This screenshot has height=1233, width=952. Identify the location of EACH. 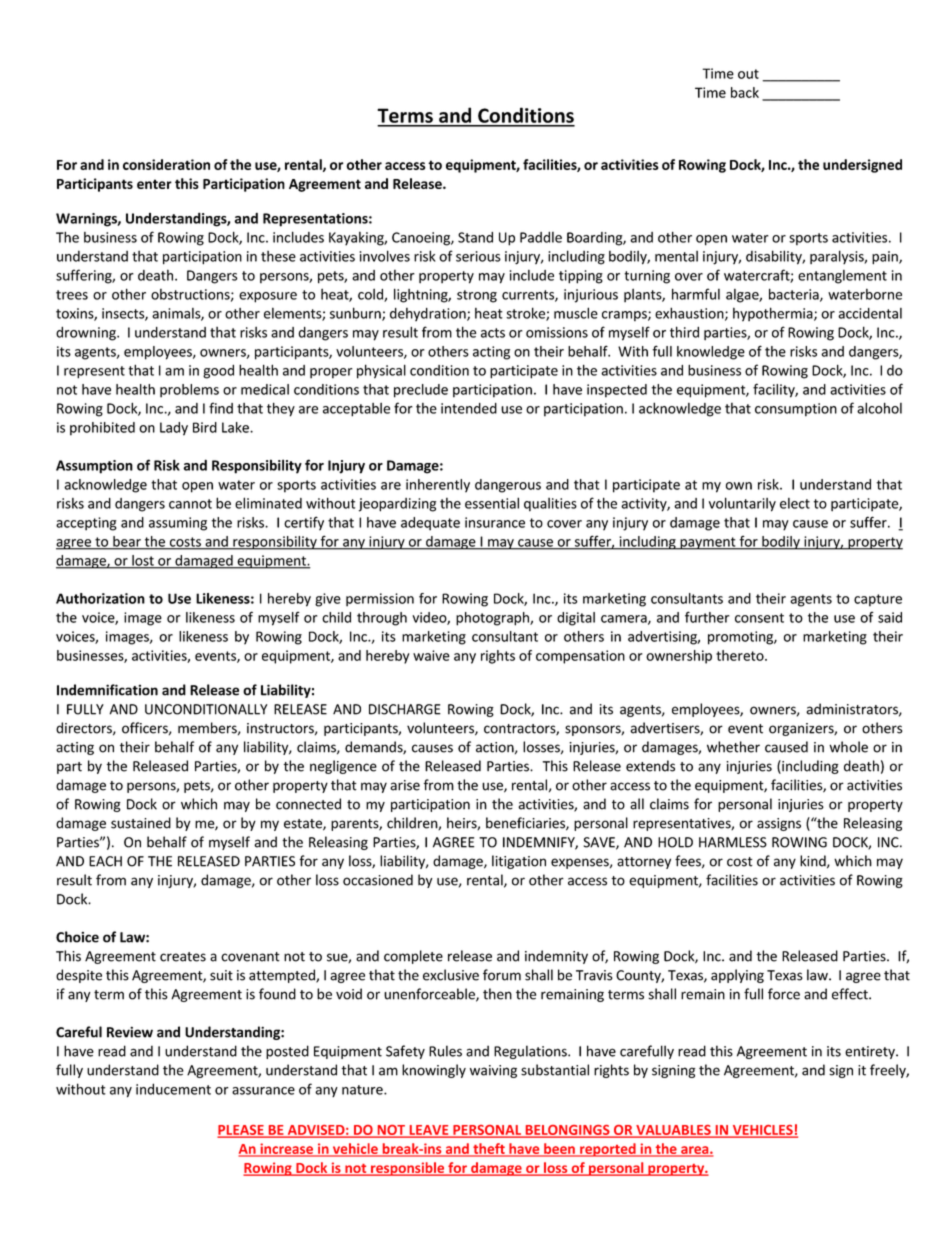
(105, 861).
